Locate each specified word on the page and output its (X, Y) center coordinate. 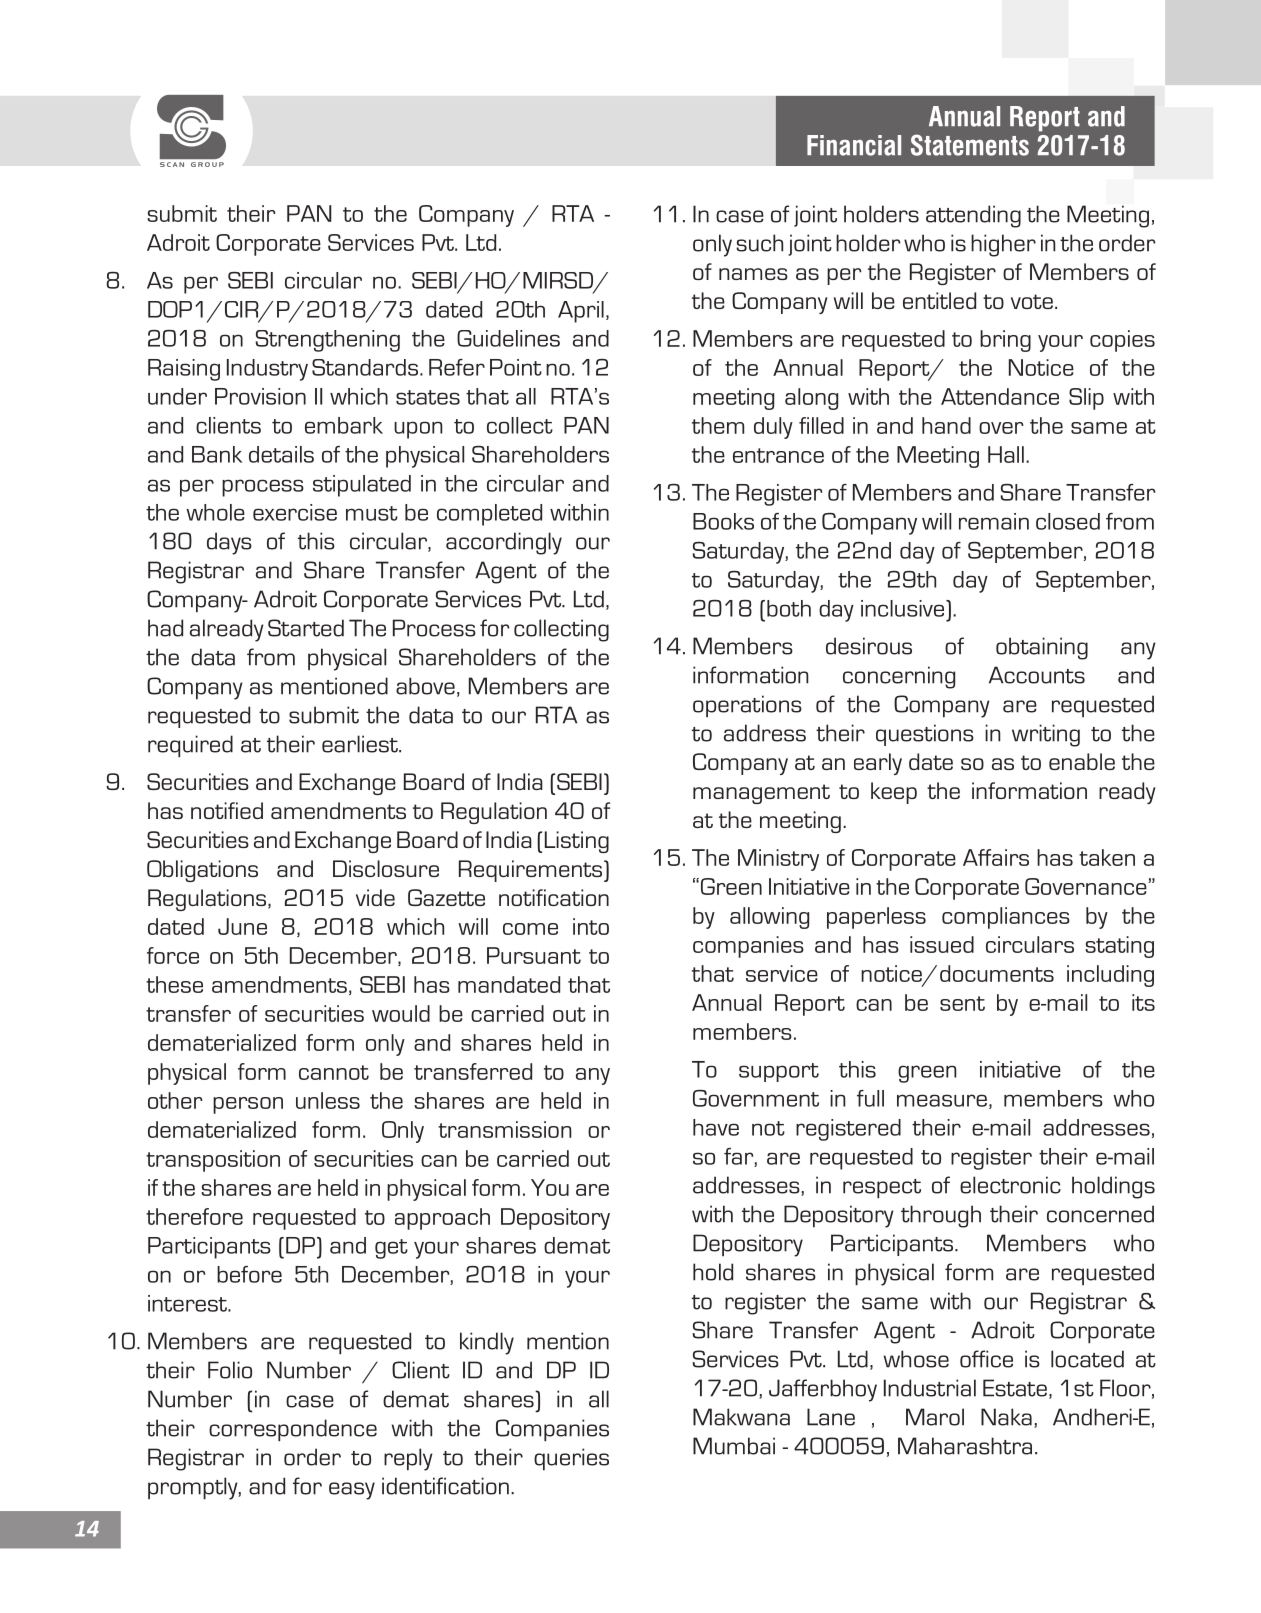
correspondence (293, 1430)
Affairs (996, 857)
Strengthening (327, 341)
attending (973, 216)
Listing (577, 842)
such (759, 243)
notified (227, 810)
